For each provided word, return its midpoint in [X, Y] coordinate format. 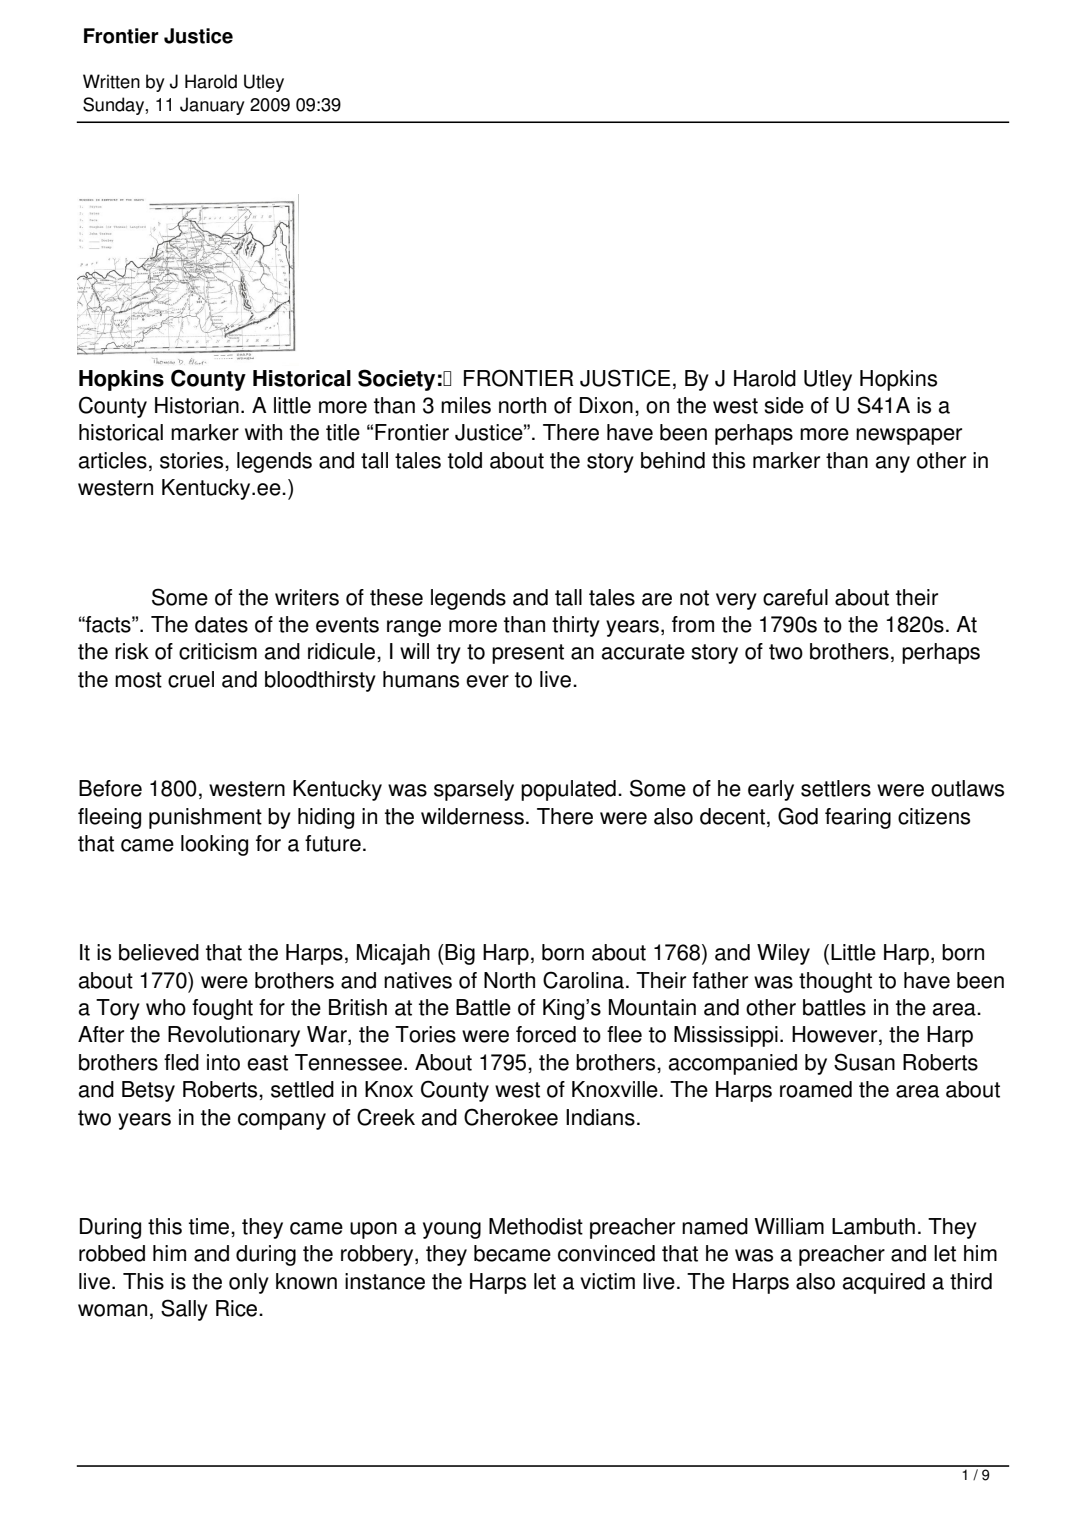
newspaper [909, 436]
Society [396, 380]
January [212, 106]
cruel [191, 679]
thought [835, 982]
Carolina [583, 980]
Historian [197, 405]
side [784, 405]
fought [222, 1009]
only [249, 1283]
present [528, 654]
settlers [836, 788]
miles [466, 405]
